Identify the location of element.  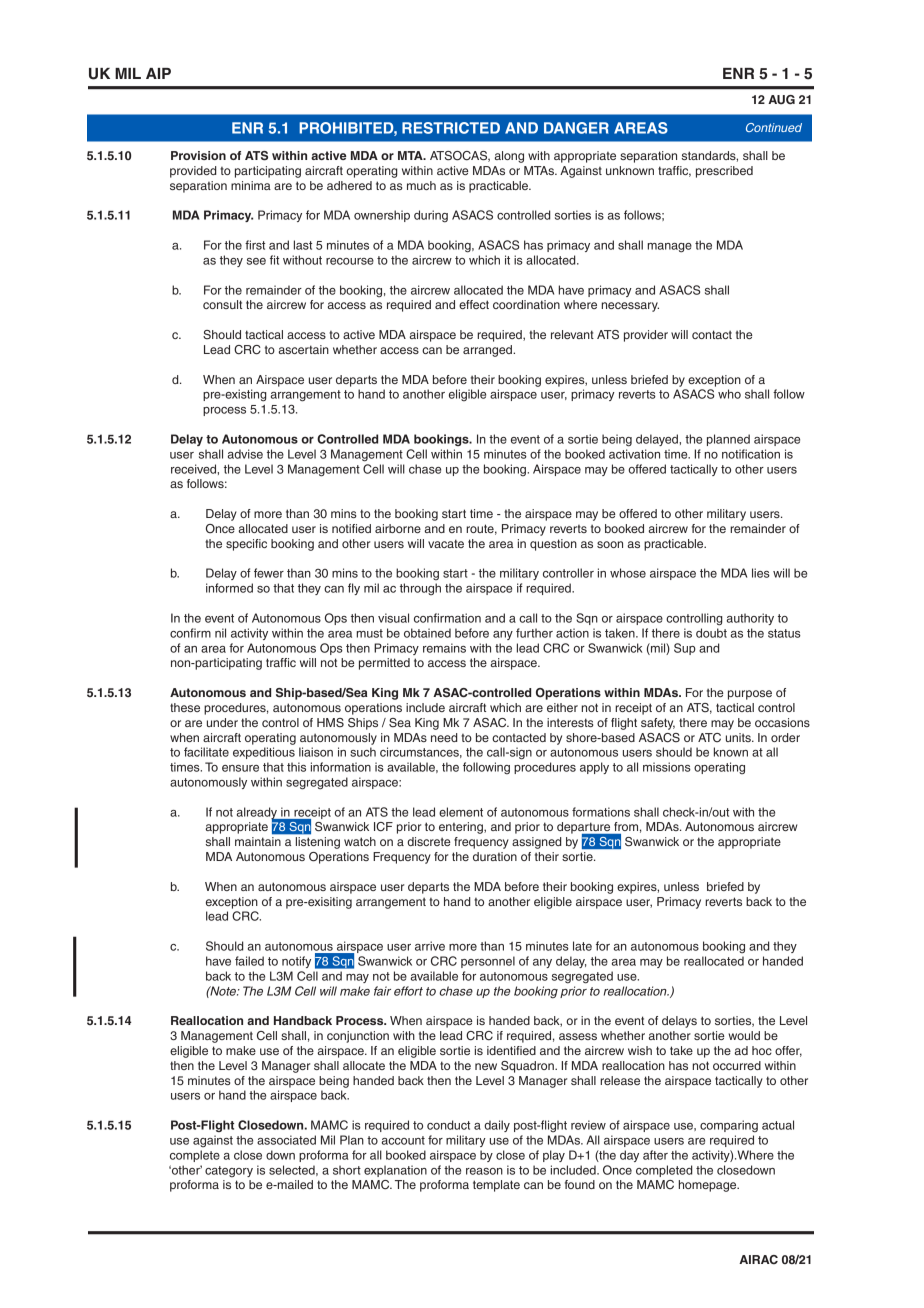
(461, 812).
